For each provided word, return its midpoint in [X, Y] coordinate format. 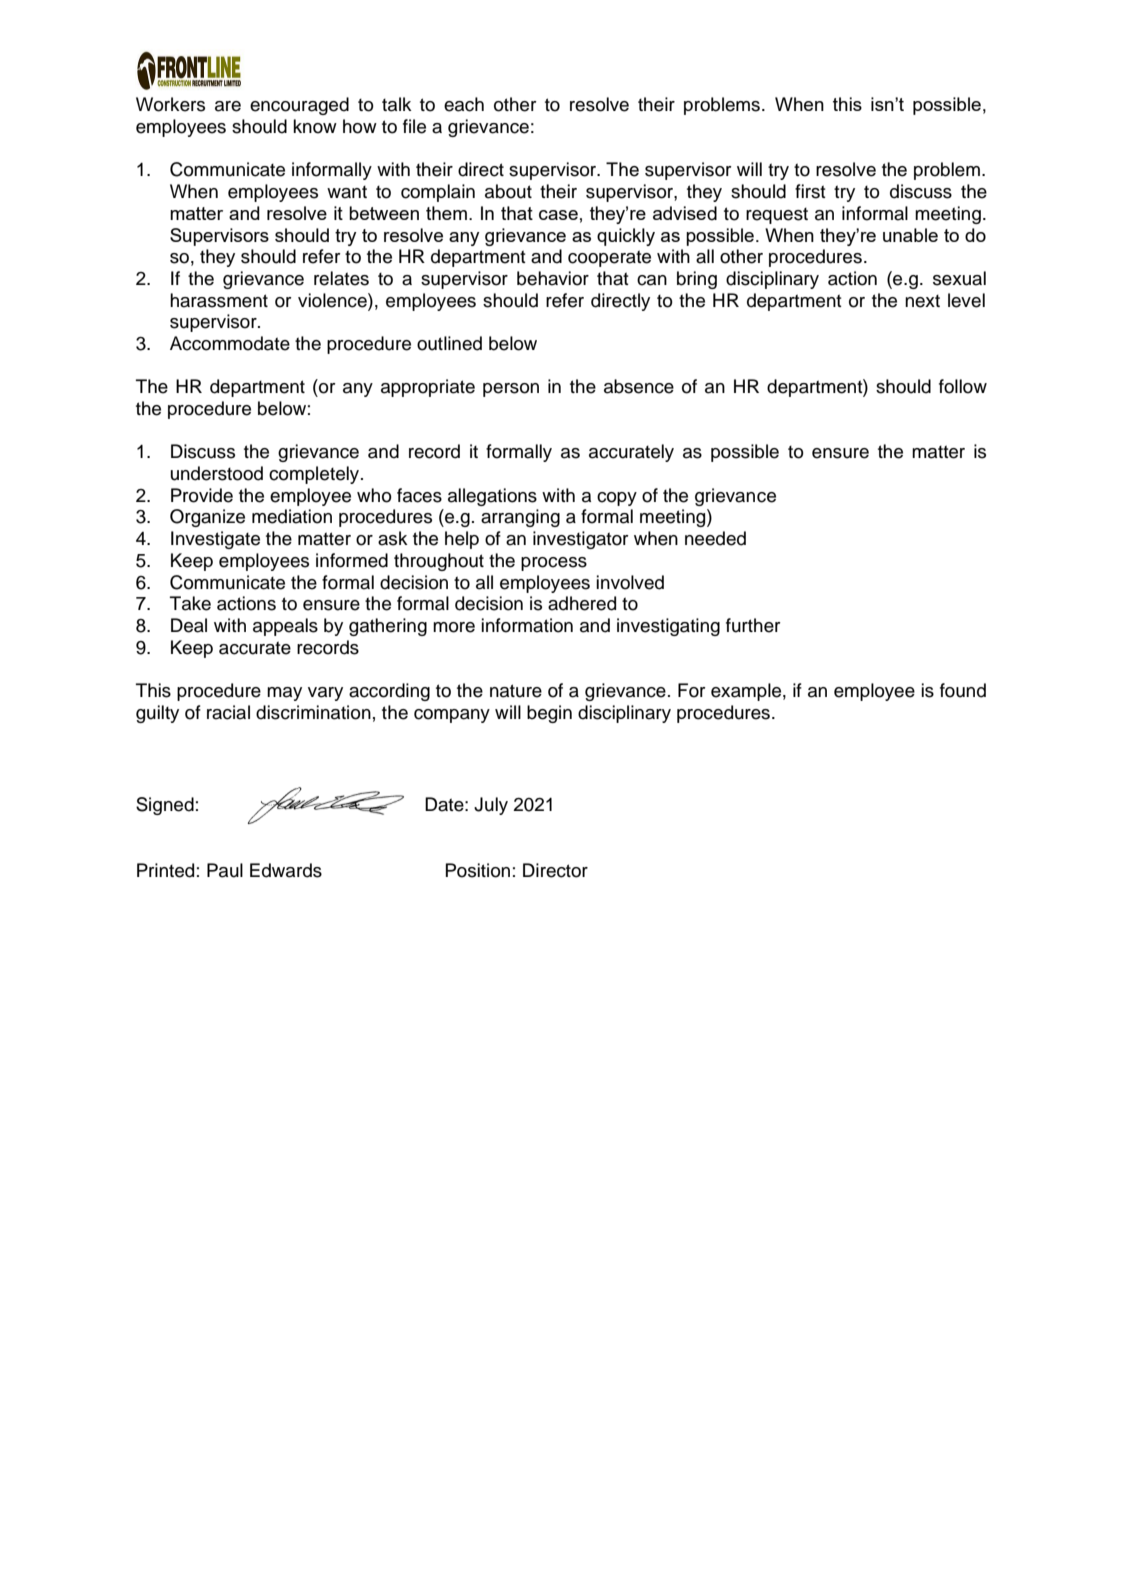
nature [516, 691]
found [963, 690]
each [464, 104]
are [228, 106]
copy [617, 499]
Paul [225, 870]
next [922, 301]
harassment [219, 300]
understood [217, 473]
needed [715, 538]
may [284, 694]
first [810, 191]
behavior [553, 278]
